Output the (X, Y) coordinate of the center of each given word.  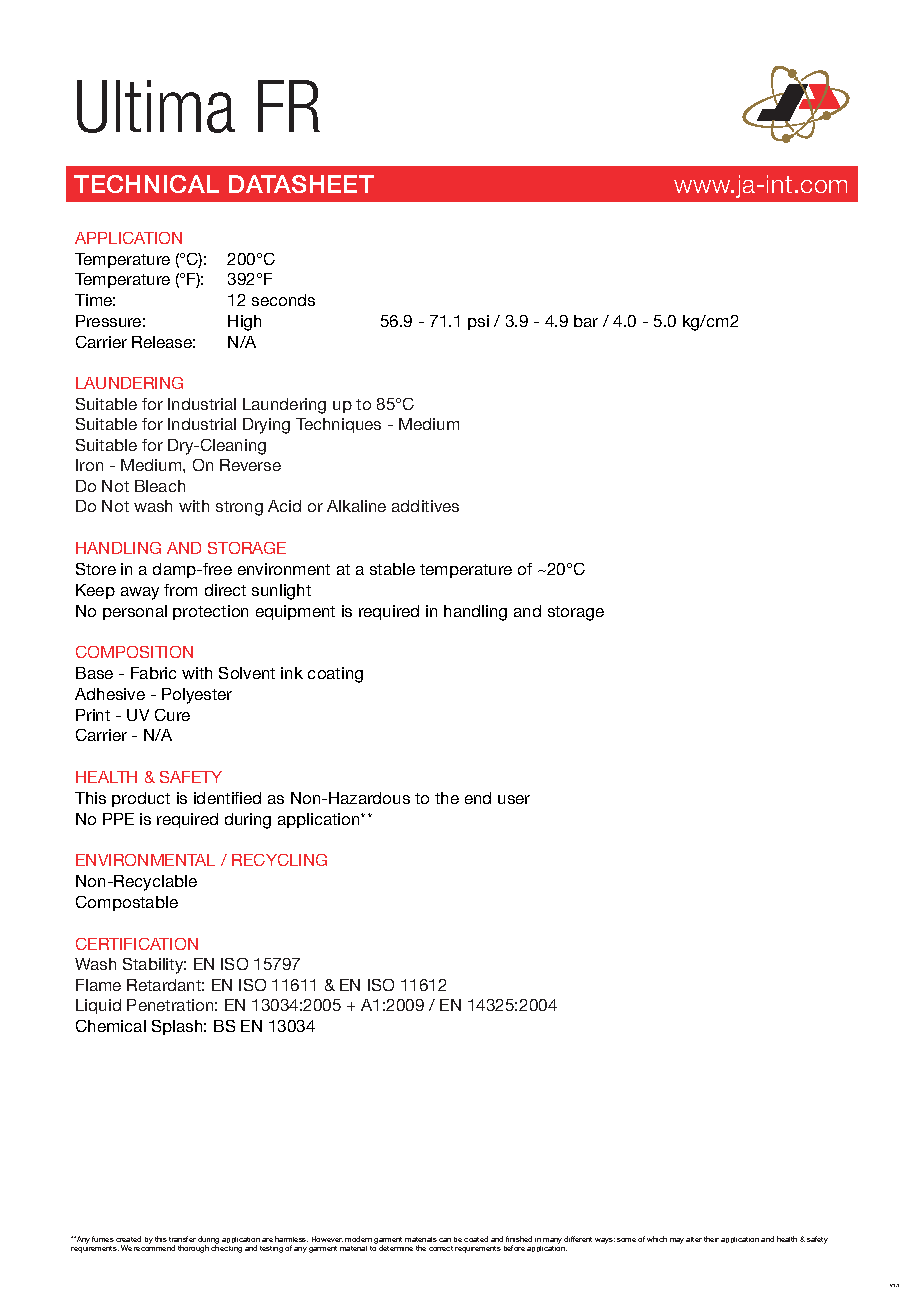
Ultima (156, 106)
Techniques (338, 425)
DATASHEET (301, 184)
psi (478, 322)
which (657, 1239)
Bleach (160, 486)
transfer (182, 1239)
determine (396, 1248)
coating (335, 675)
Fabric (153, 673)
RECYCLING (279, 860)
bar (586, 321)
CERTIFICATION (137, 944)
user (514, 799)
